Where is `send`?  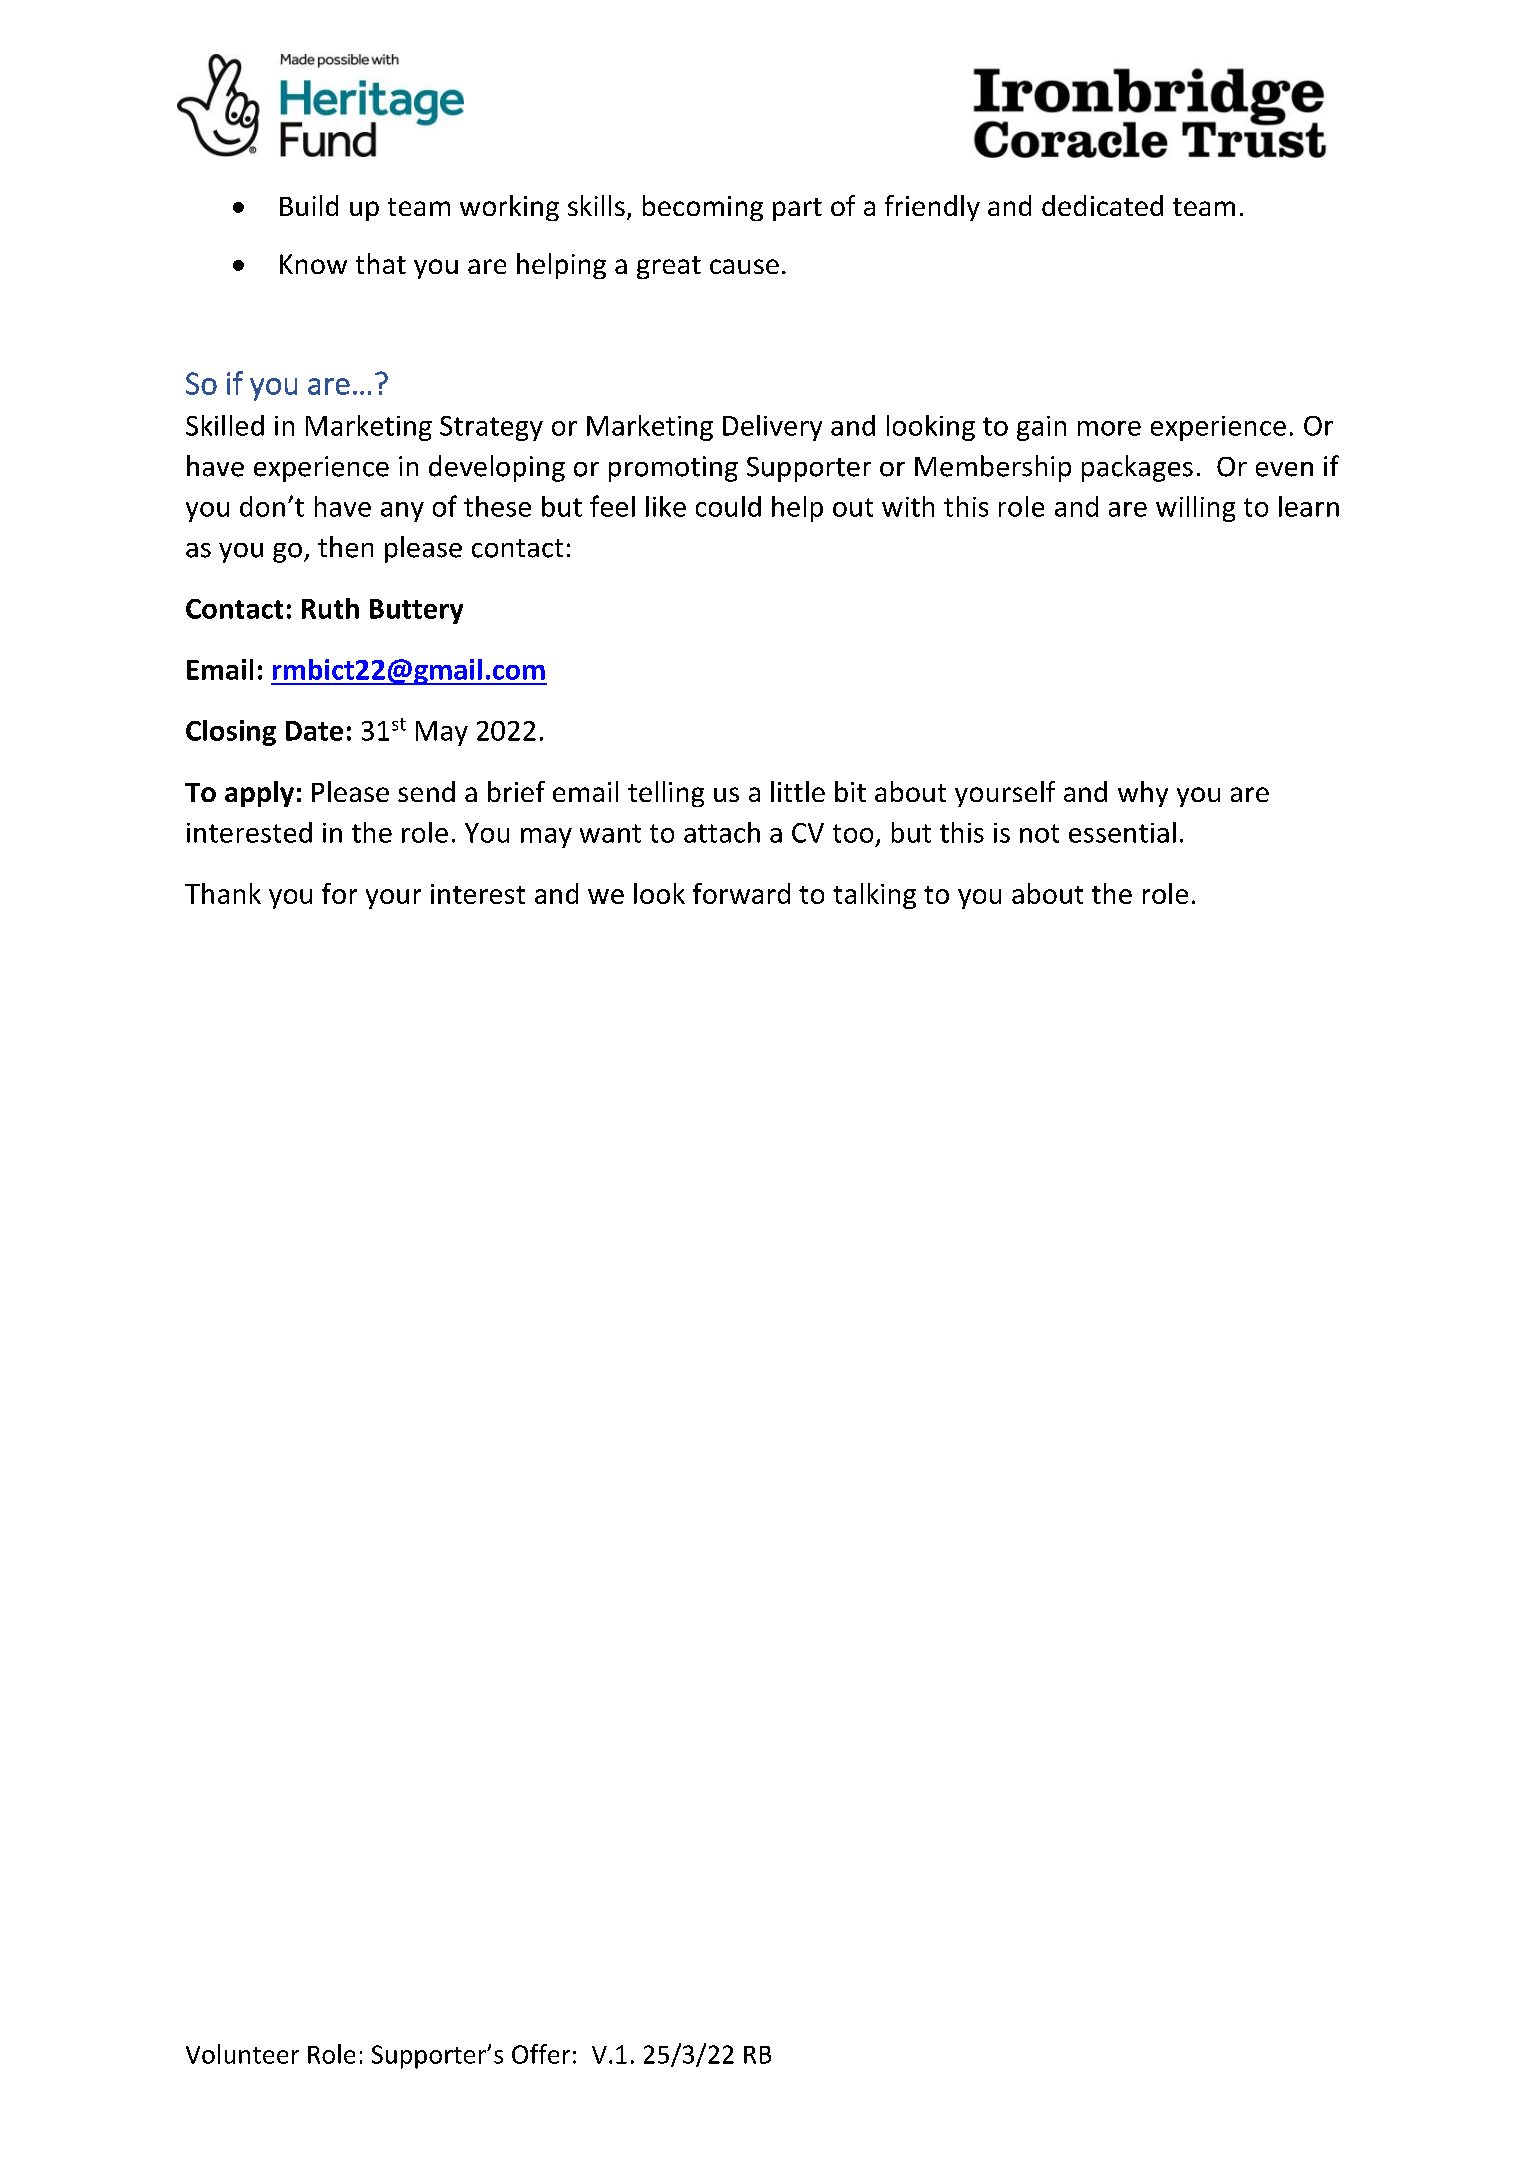
send is located at coordinates (426, 791).
